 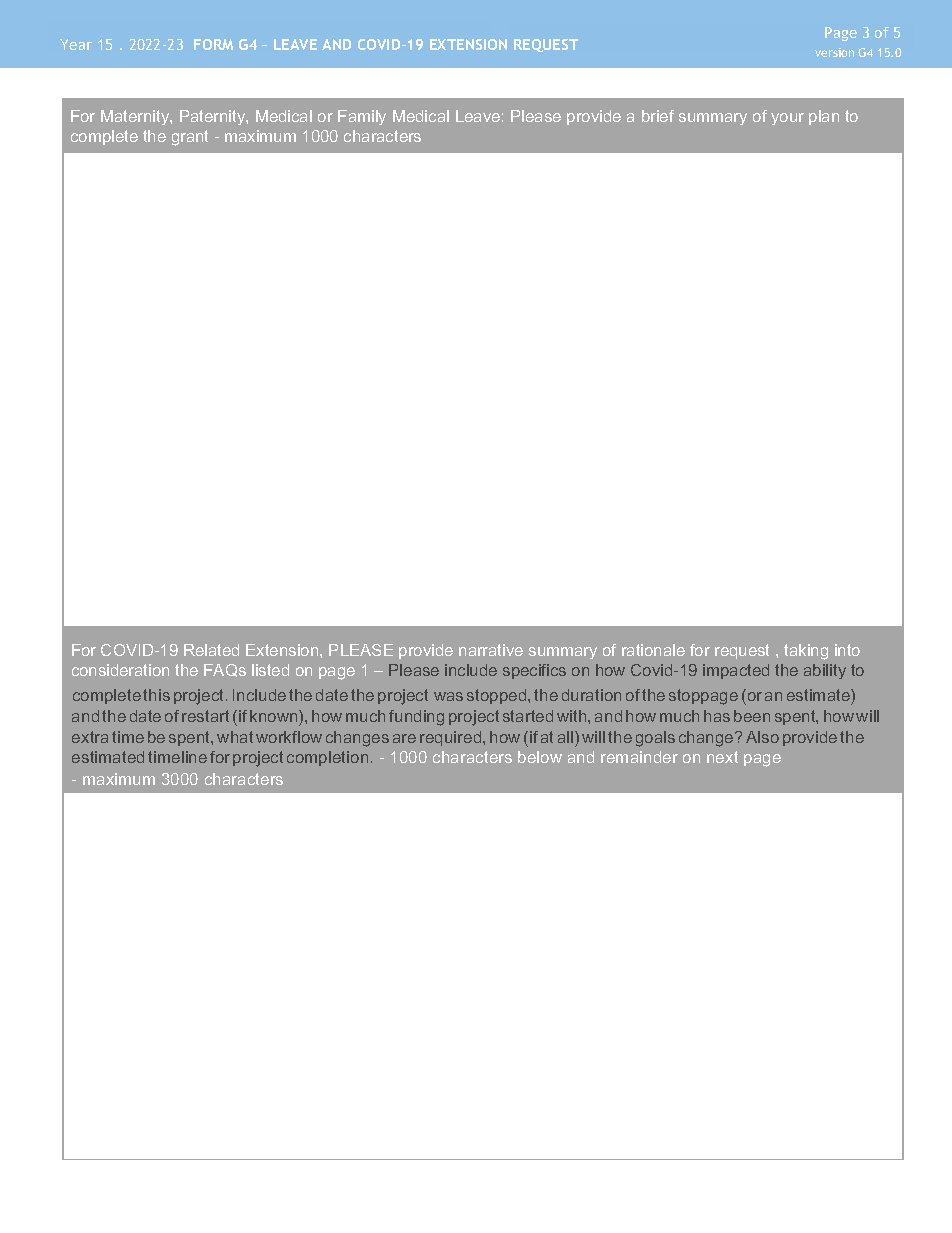 What do you see at coordinates (491, 650) in the screenshot?
I see `narrative` at bounding box center [491, 650].
